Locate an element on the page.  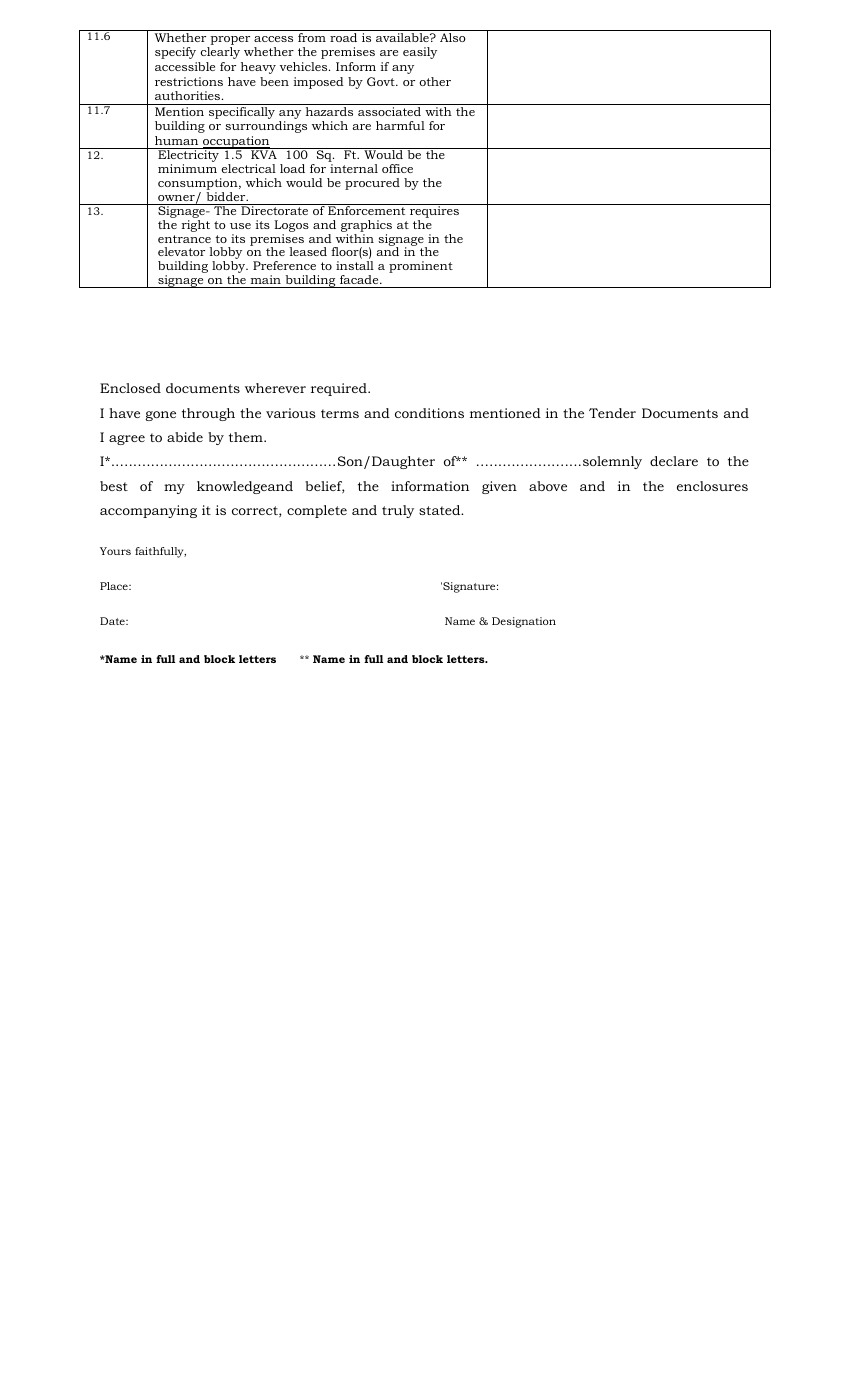
Also is located at coordinates (453, 37).
